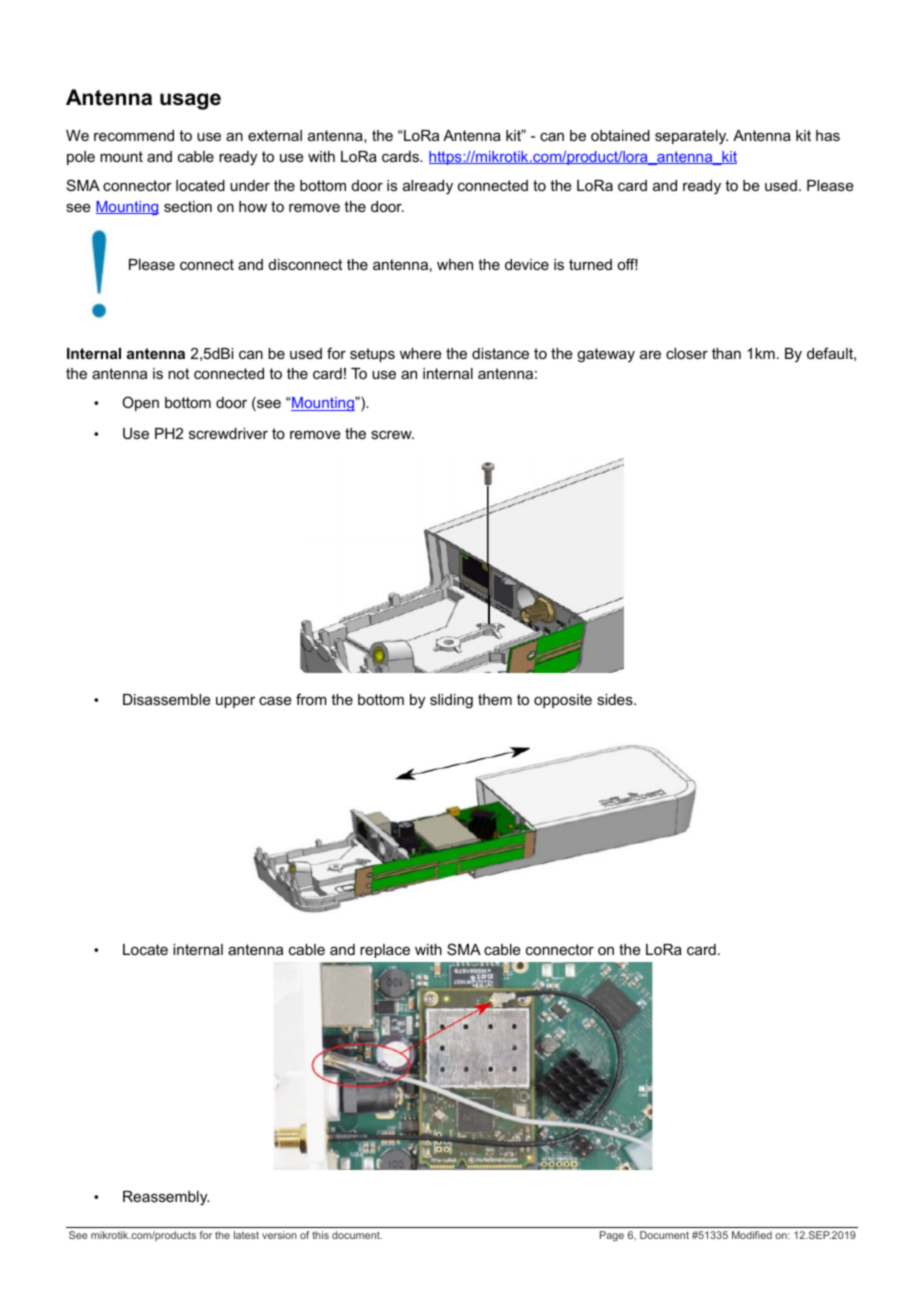 This document has width=924, height=1308. I want to click on where, so click(421, 353).
